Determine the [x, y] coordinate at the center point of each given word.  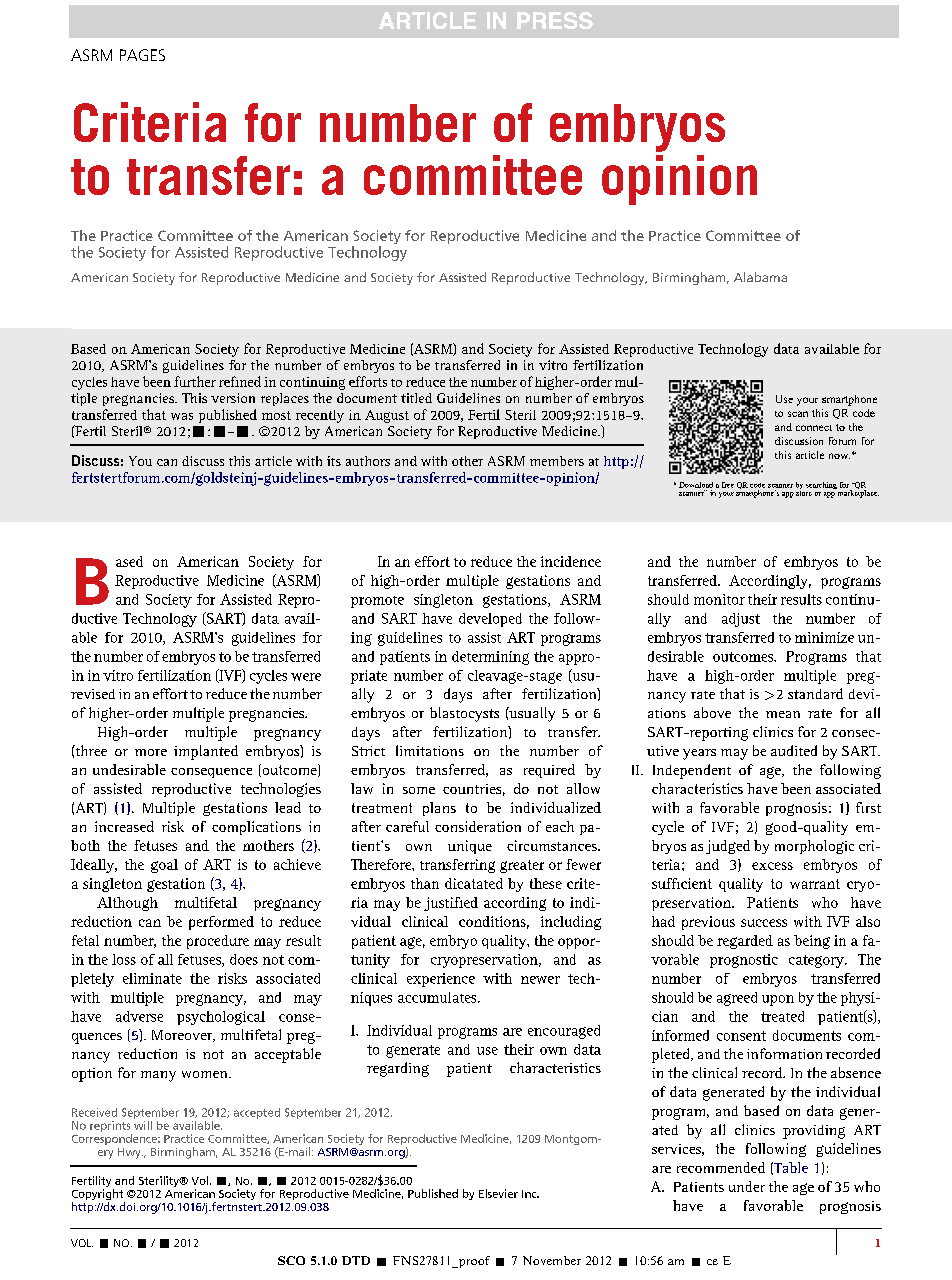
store [804, 492]
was [182, 416]
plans [439, 809]
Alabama [760, 277]
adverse [139, 1016]
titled [416, 398]
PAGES [142, 55]
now [839, 456]
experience [441, 980]
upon [778, 1000]
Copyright [98, 1196]
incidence [571, 561]
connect [814, 428]
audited [794, 750]
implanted [206, 752]
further [195, 381]
